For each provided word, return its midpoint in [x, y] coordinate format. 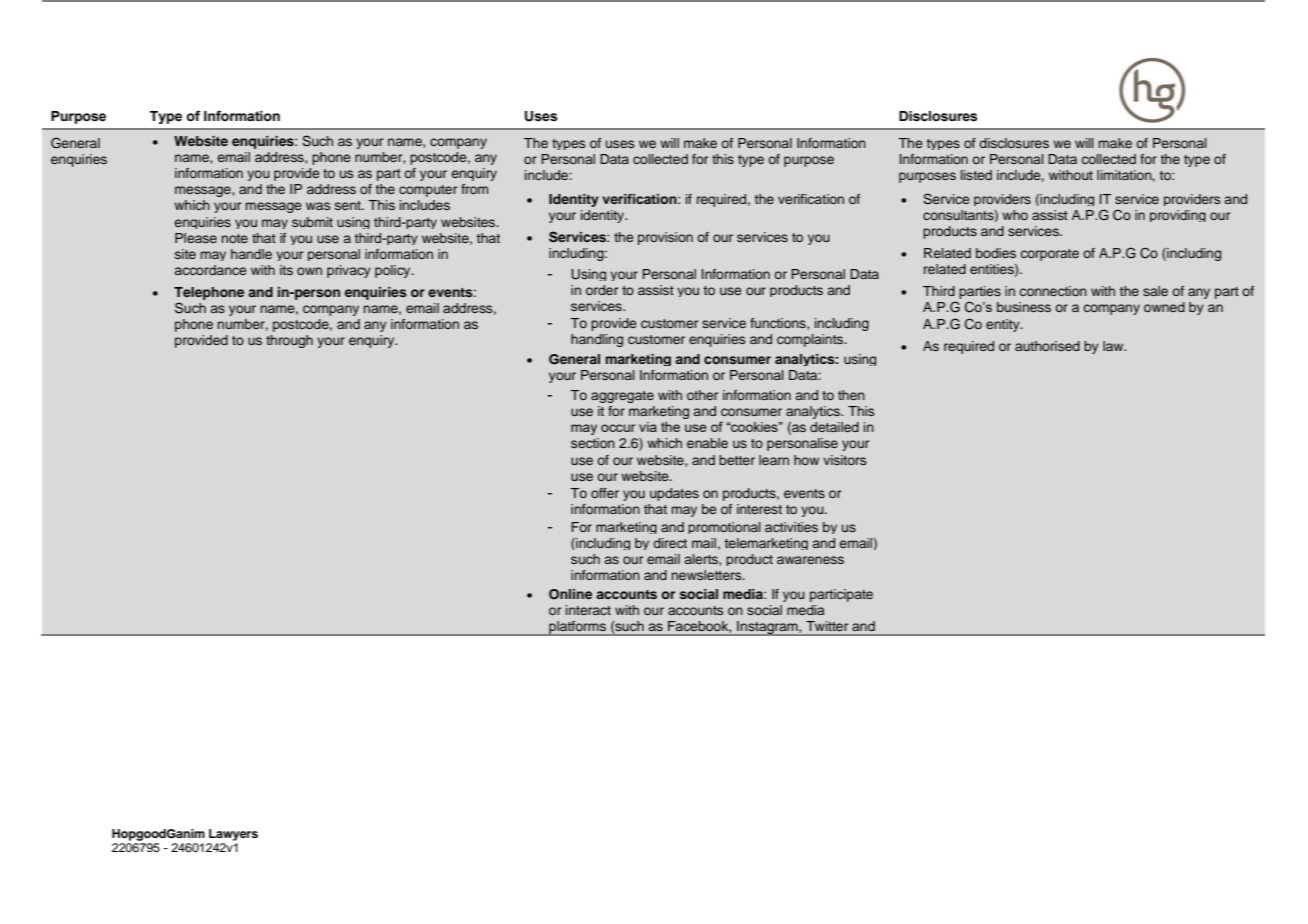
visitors [844, 460]
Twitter [827, 626]
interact [588, 610]
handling [597, 340]
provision [665, 238]
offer [605, 493]
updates [674, 494]
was [318, 206]
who [1015, 215]
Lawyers [233, 835]
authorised [1047, 346]
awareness [810, 560]
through [289, 341]
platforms [577, 628]
